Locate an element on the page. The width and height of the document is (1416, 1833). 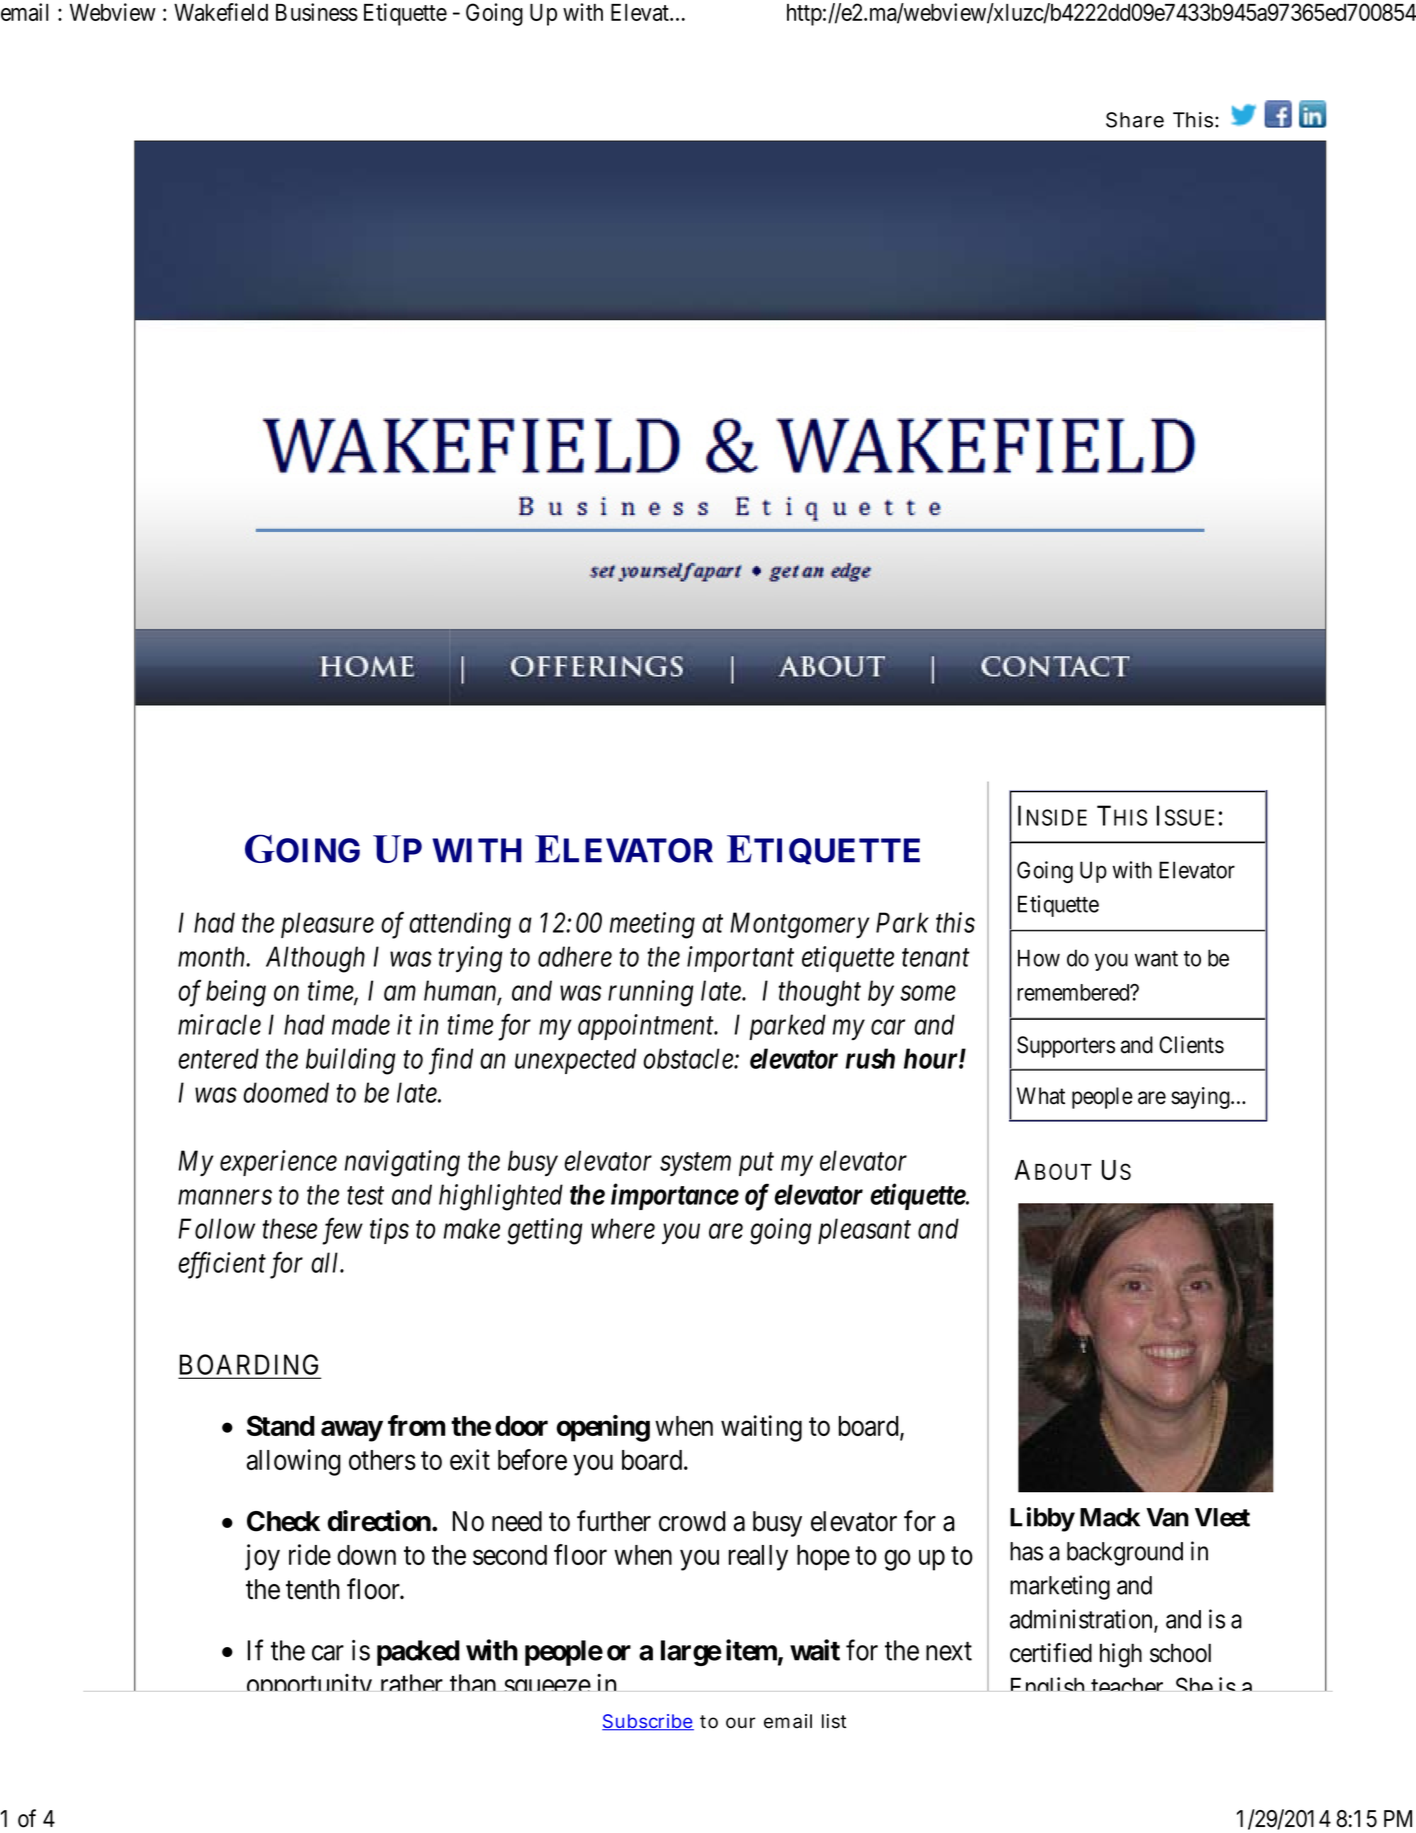
Share is located at coordinates (1135, 120).
